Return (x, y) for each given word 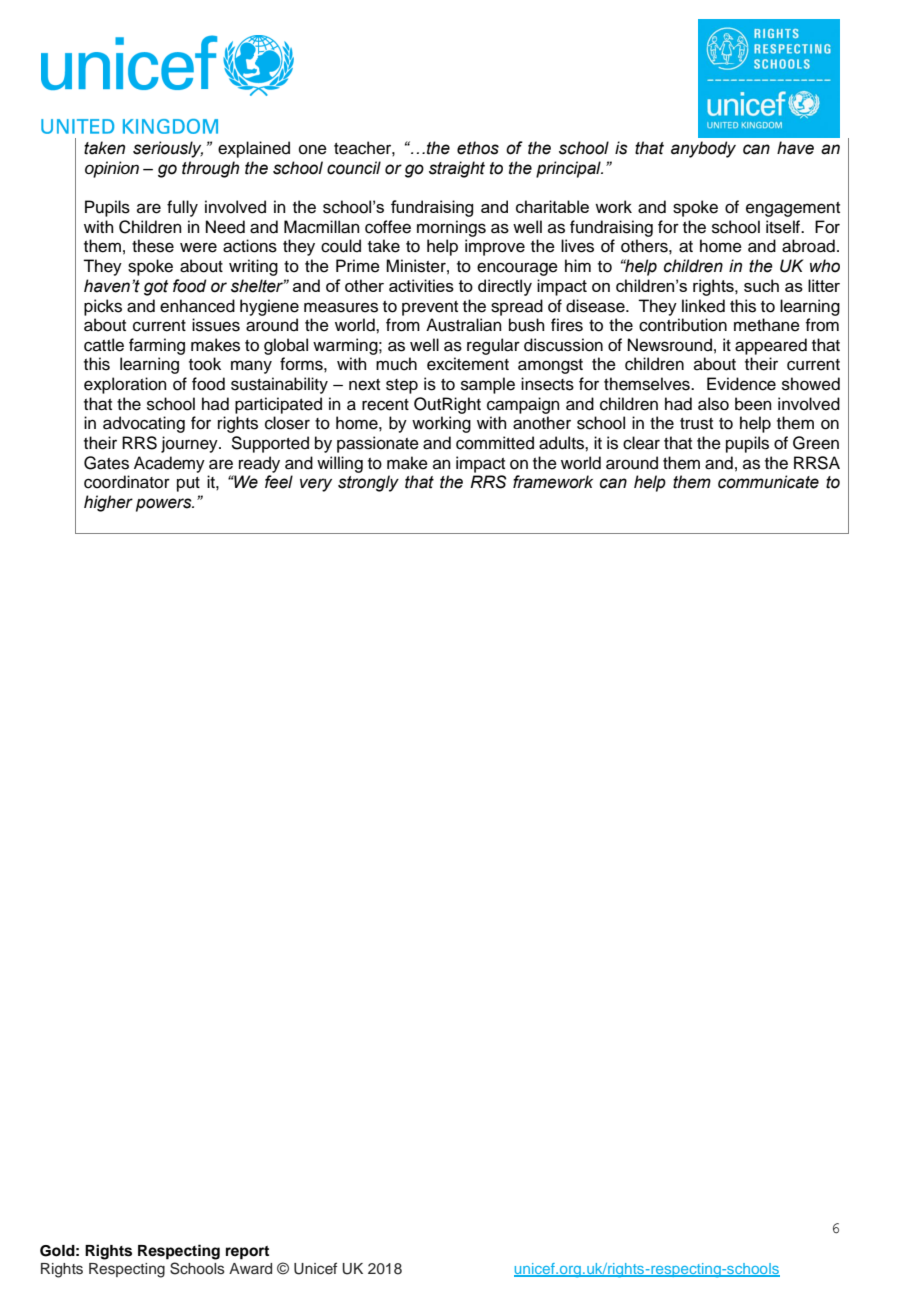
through (210, 169)
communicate (768, 482)
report (247, 1253)
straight (457, 169)
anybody (703, 149)
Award (250, 1268)
